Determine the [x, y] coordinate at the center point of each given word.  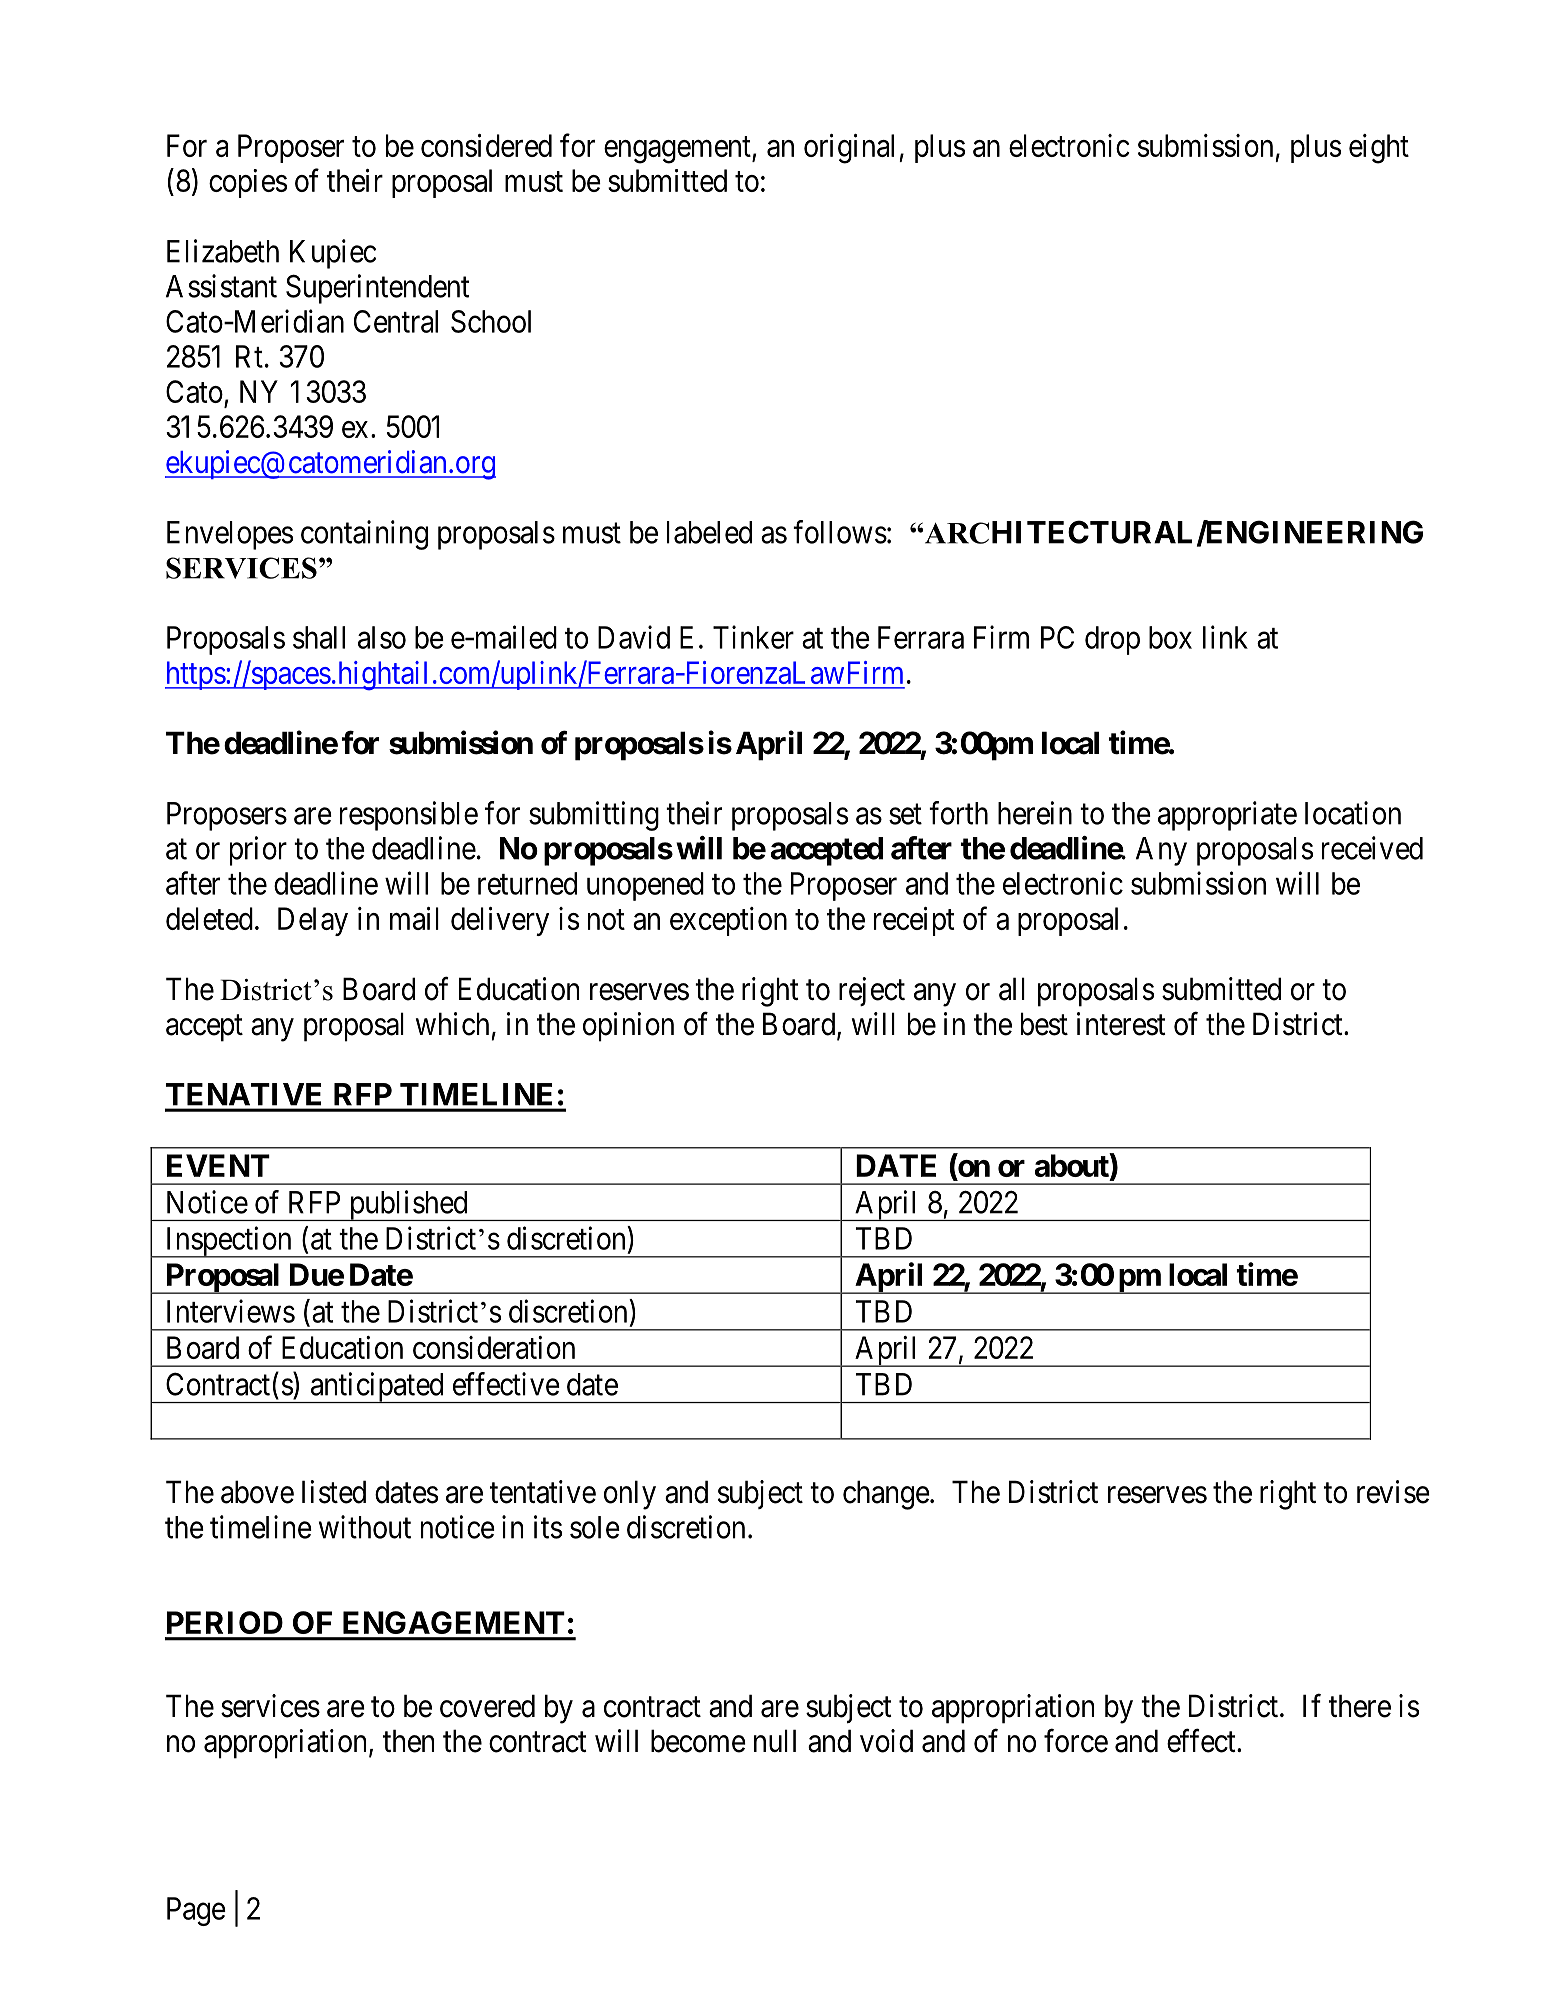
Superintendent [377, 289]
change [886, 1495]
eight [1379, 149]
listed [334, 1492]
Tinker [753, 637]
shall [319, 637]
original [852, 149]
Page [196, 1911]
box [1170, 637]
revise [1393, 1492]
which [452, 1024]
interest [1121, 1024]
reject [872, 991]
